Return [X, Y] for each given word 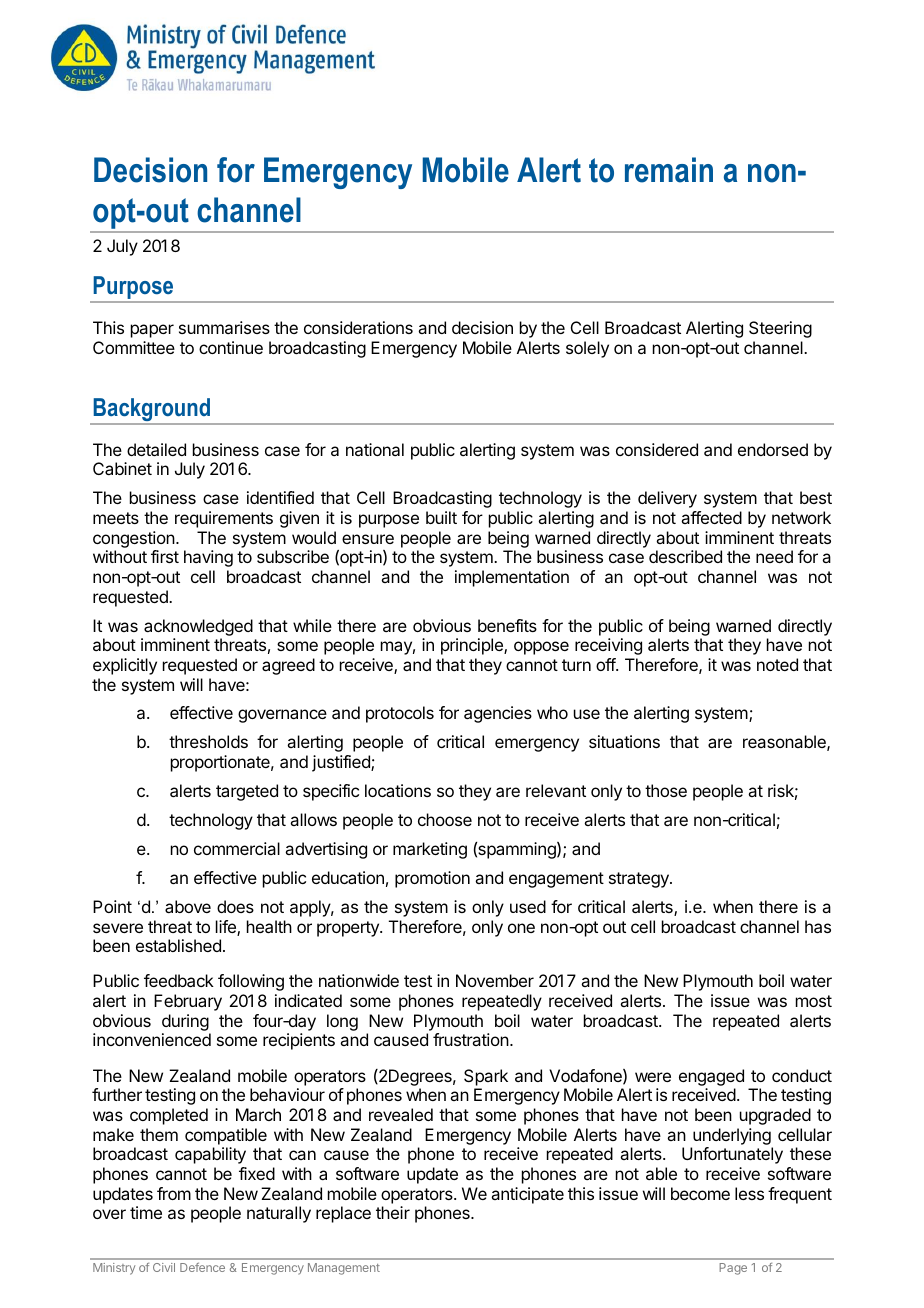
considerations [358, 327]
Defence [202, 1267]
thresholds [208, 741]
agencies [498, 714]
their [393, 1212]
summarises [224, 327]
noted [777, 664]
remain [669, 170]
